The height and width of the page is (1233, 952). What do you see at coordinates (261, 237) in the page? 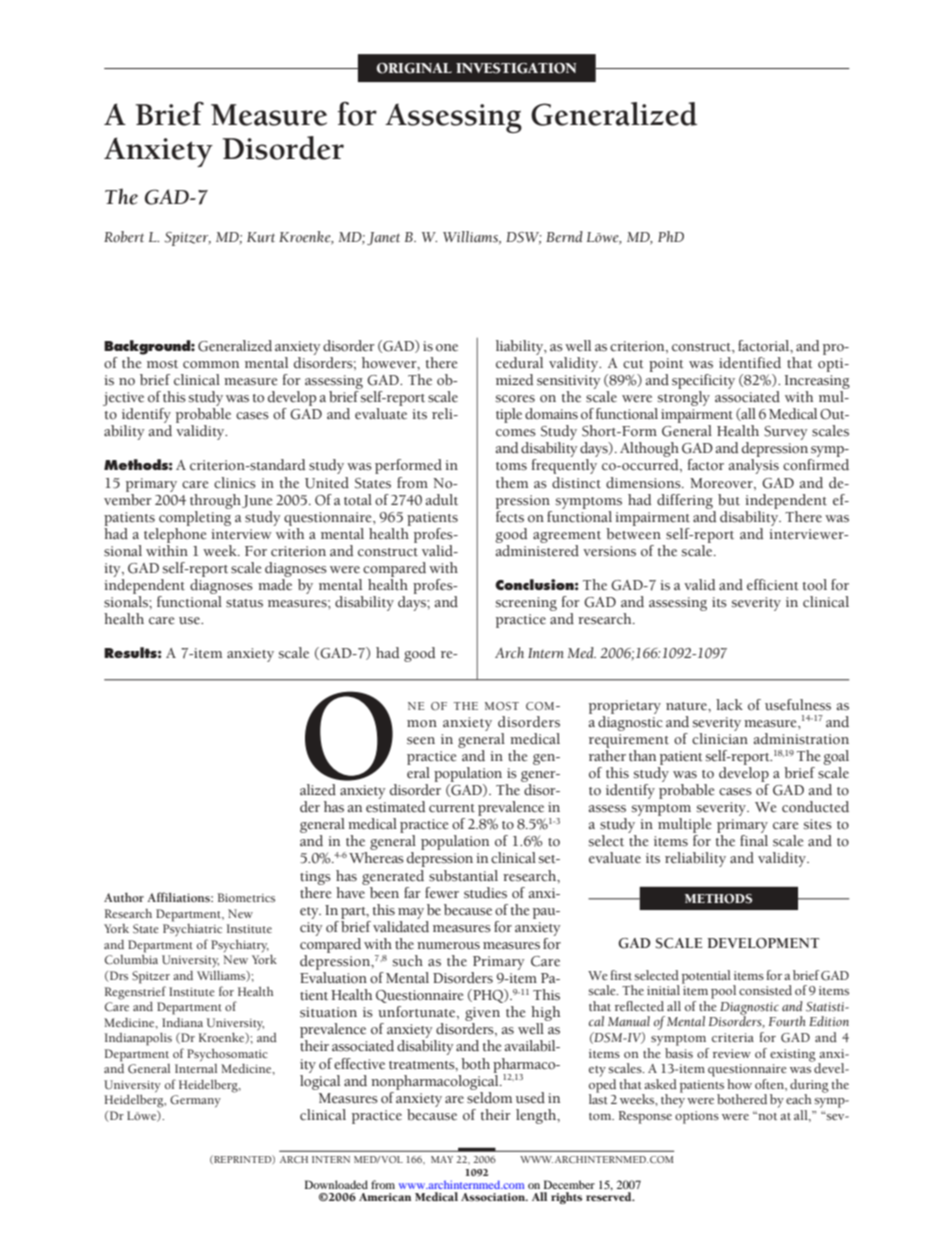
I see `Kurt` at bounding box center [261, 237].
